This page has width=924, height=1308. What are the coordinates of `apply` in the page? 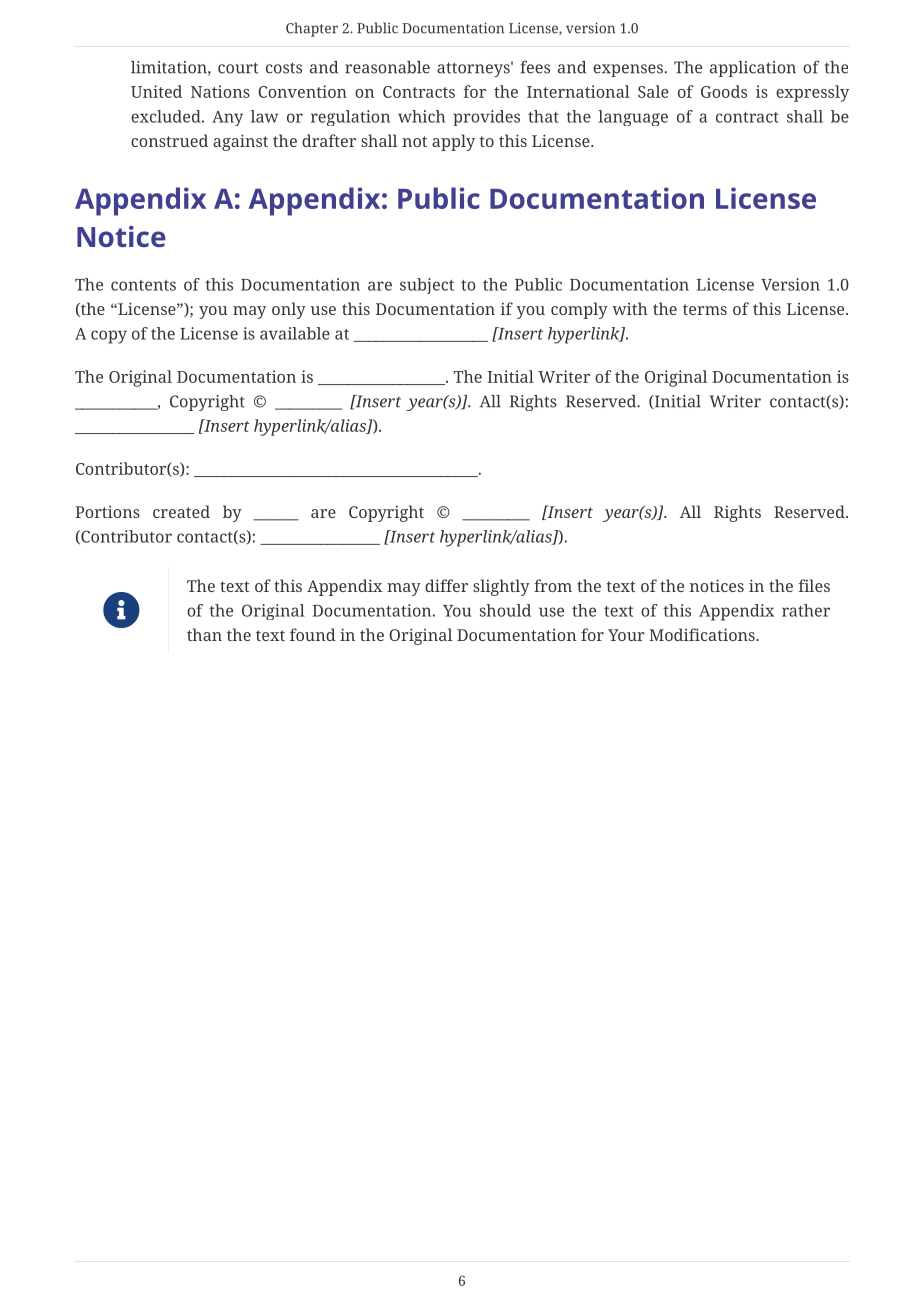 It's located at (453, 142).
